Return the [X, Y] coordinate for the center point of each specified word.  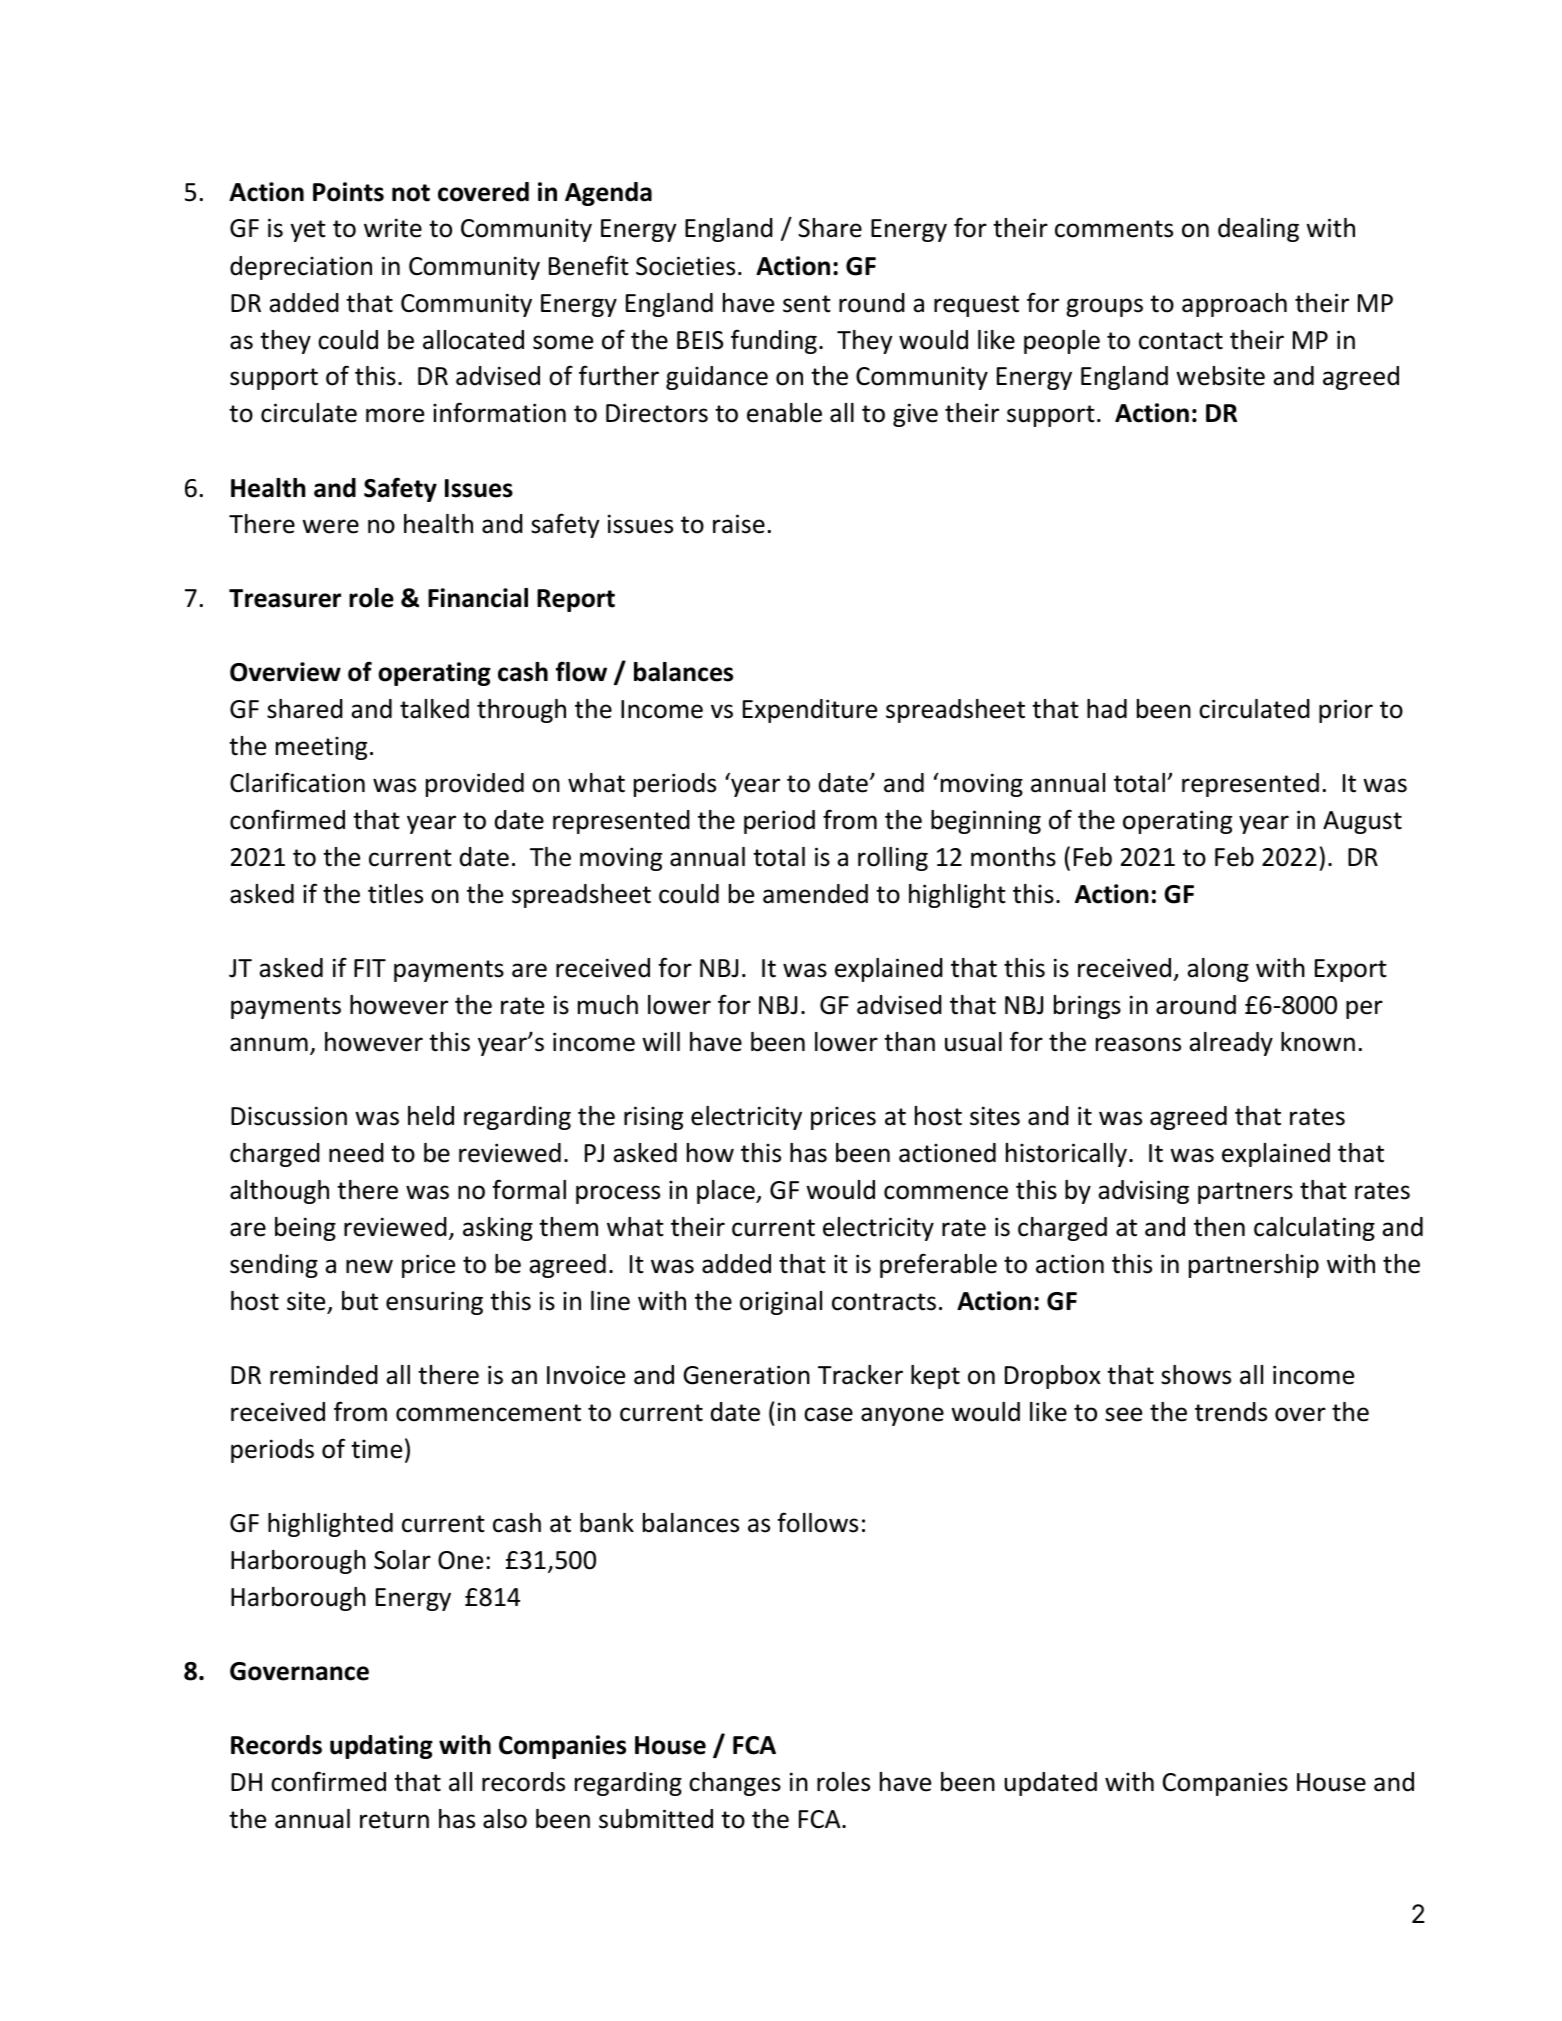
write [393, 228]
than [909, 1042]
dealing [1258, 230]
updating [381, 1747]
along [1218, 970]
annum [269, 1044]
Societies [685, 266]
